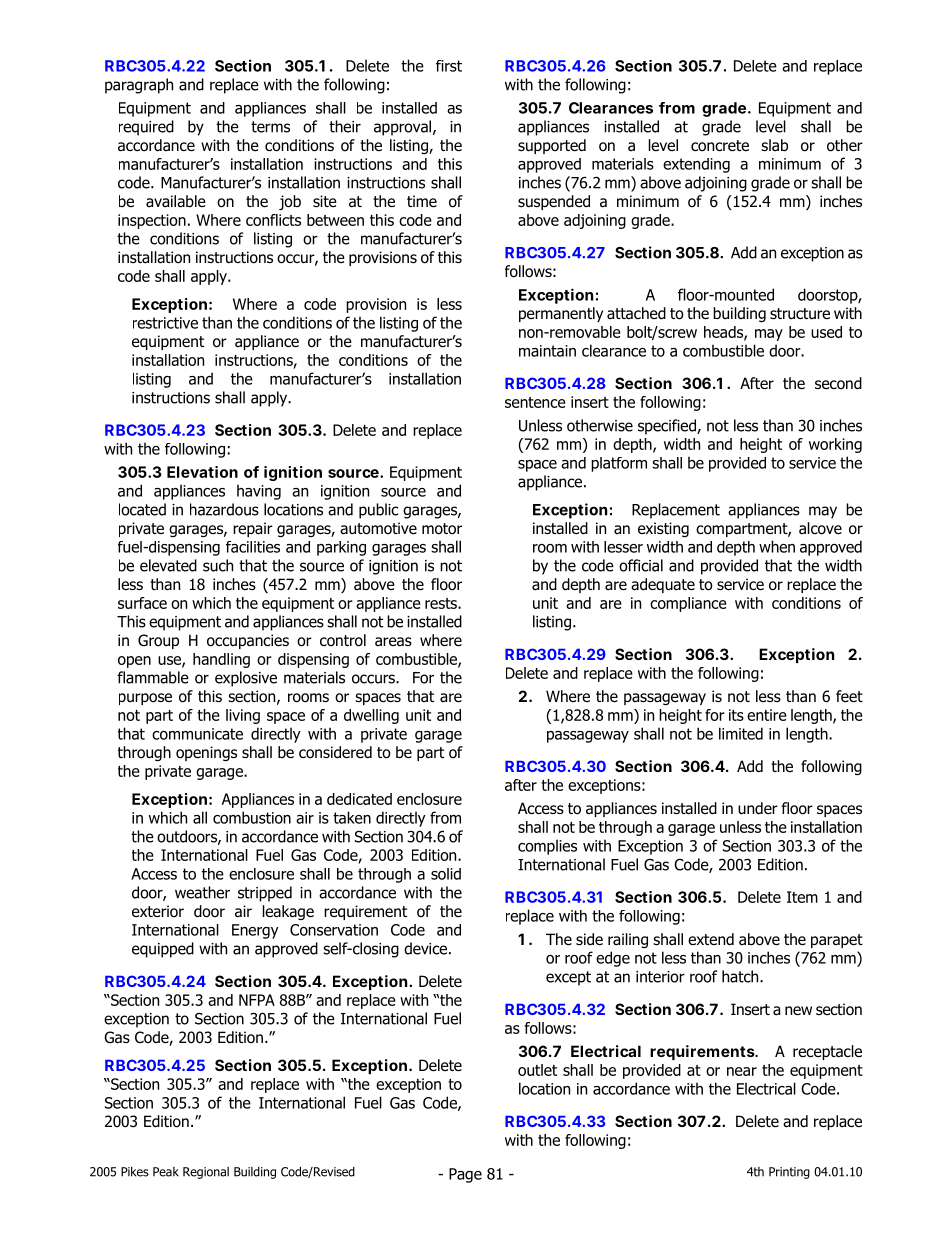  Describe the element at coordinates (449, 66) in the page. I see `first` at that location.
